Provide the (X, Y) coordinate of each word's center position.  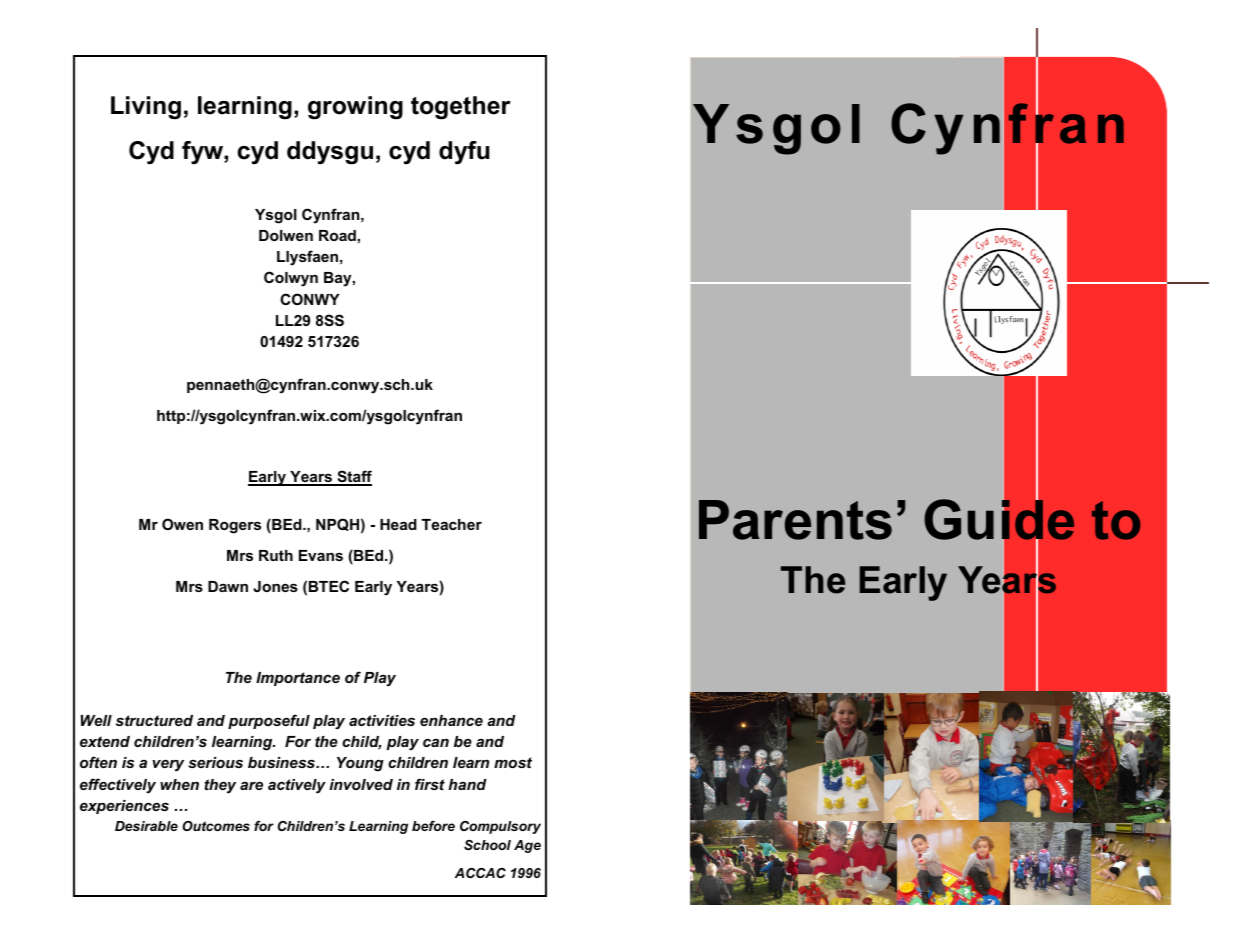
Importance (298, 679)
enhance (451, 720)
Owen (182, 524)
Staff (353, 477)
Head (398, 524)
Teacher (452, 524)
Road (337, 235)
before (433, 826)
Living (146, 108)
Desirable (146, 826)
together (461, 108)
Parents (795, 520)
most (513, 762)
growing (355, 108)
